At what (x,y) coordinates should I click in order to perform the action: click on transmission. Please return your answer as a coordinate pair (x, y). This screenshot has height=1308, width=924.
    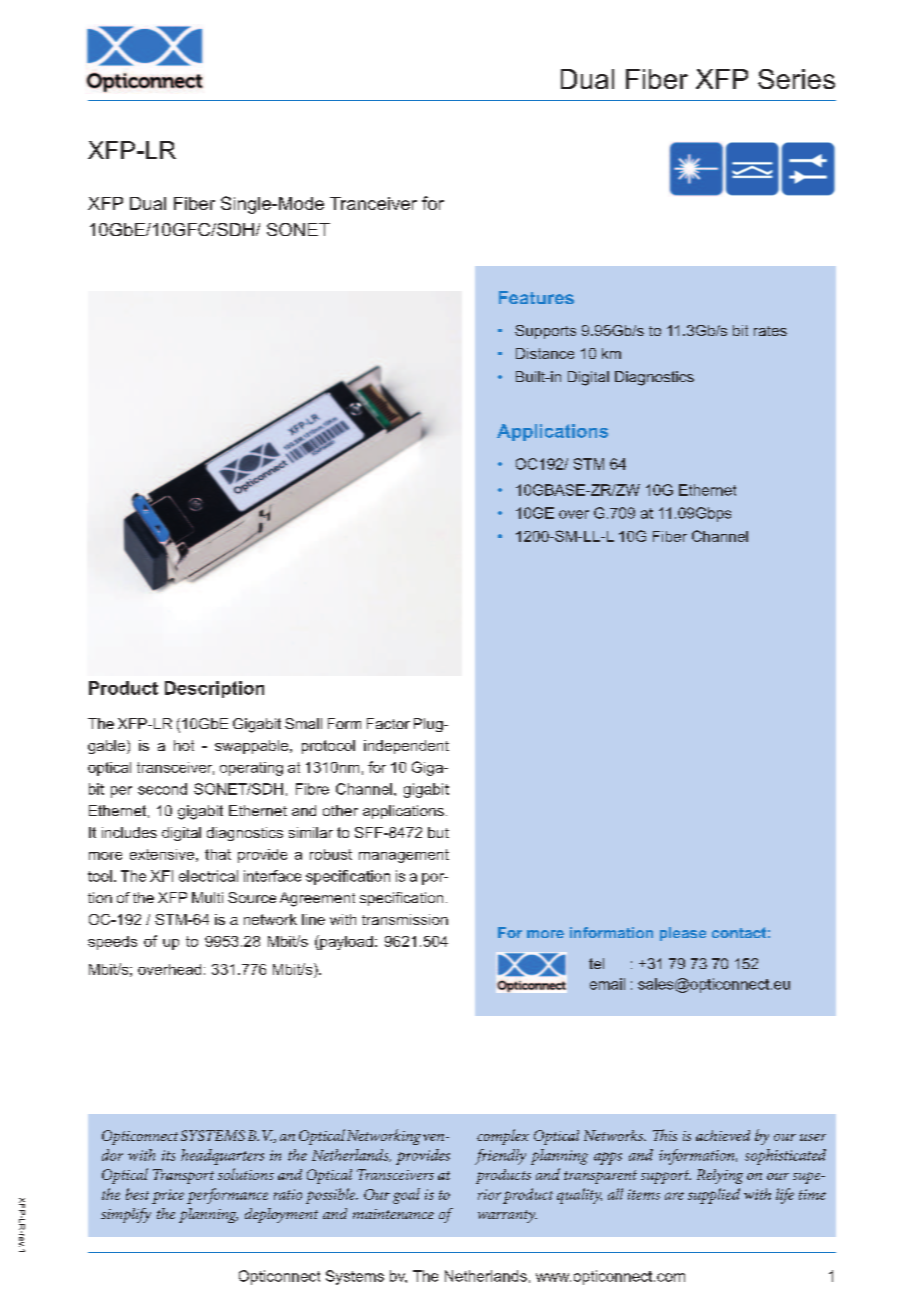
    Looking at the image, I should click on (405, 919).
